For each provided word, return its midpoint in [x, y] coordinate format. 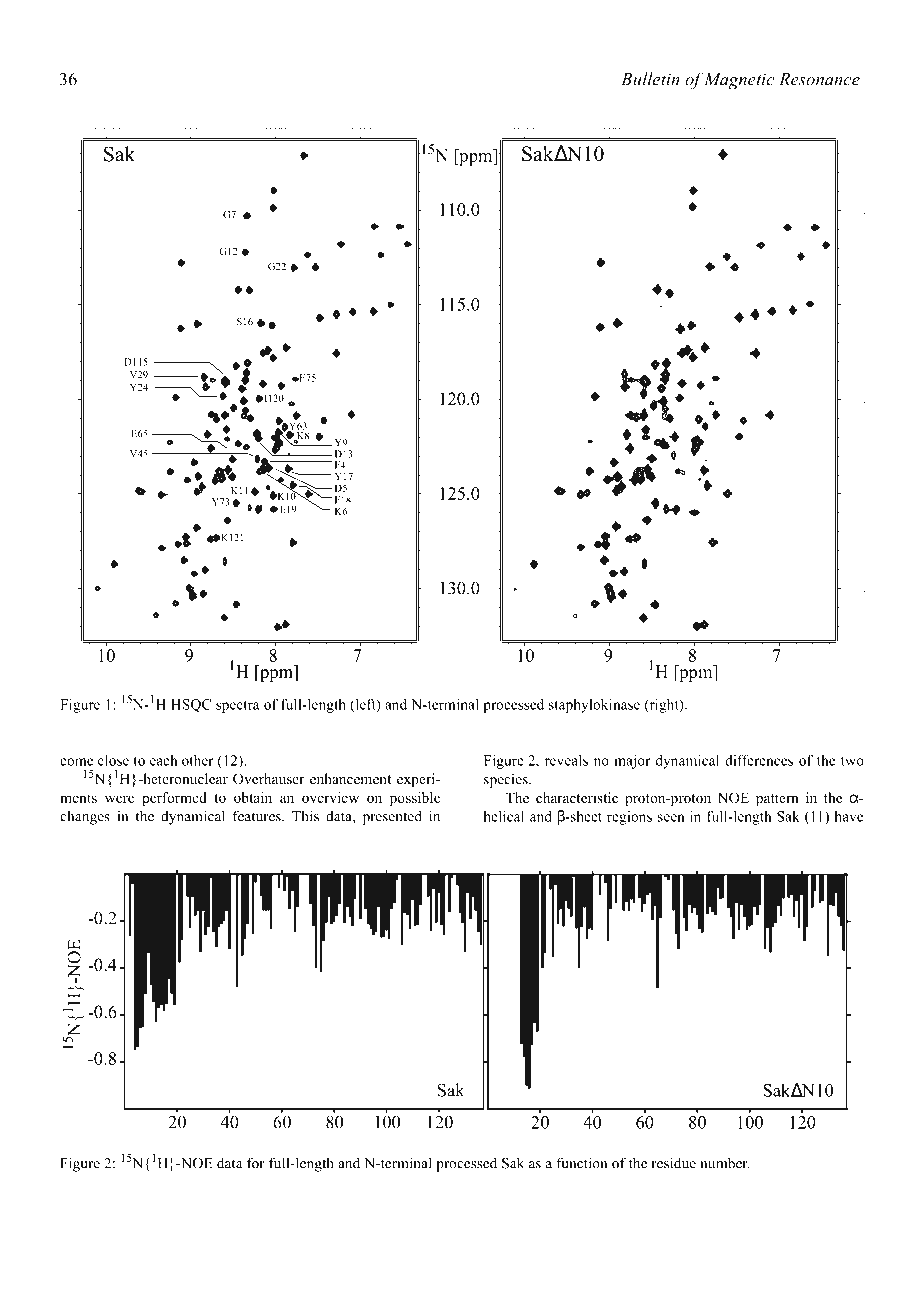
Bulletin [650, 79]
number [725, 1163]
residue [674, 1163]
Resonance [819, 79]
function [581, 1163]
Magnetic [739, 81]
